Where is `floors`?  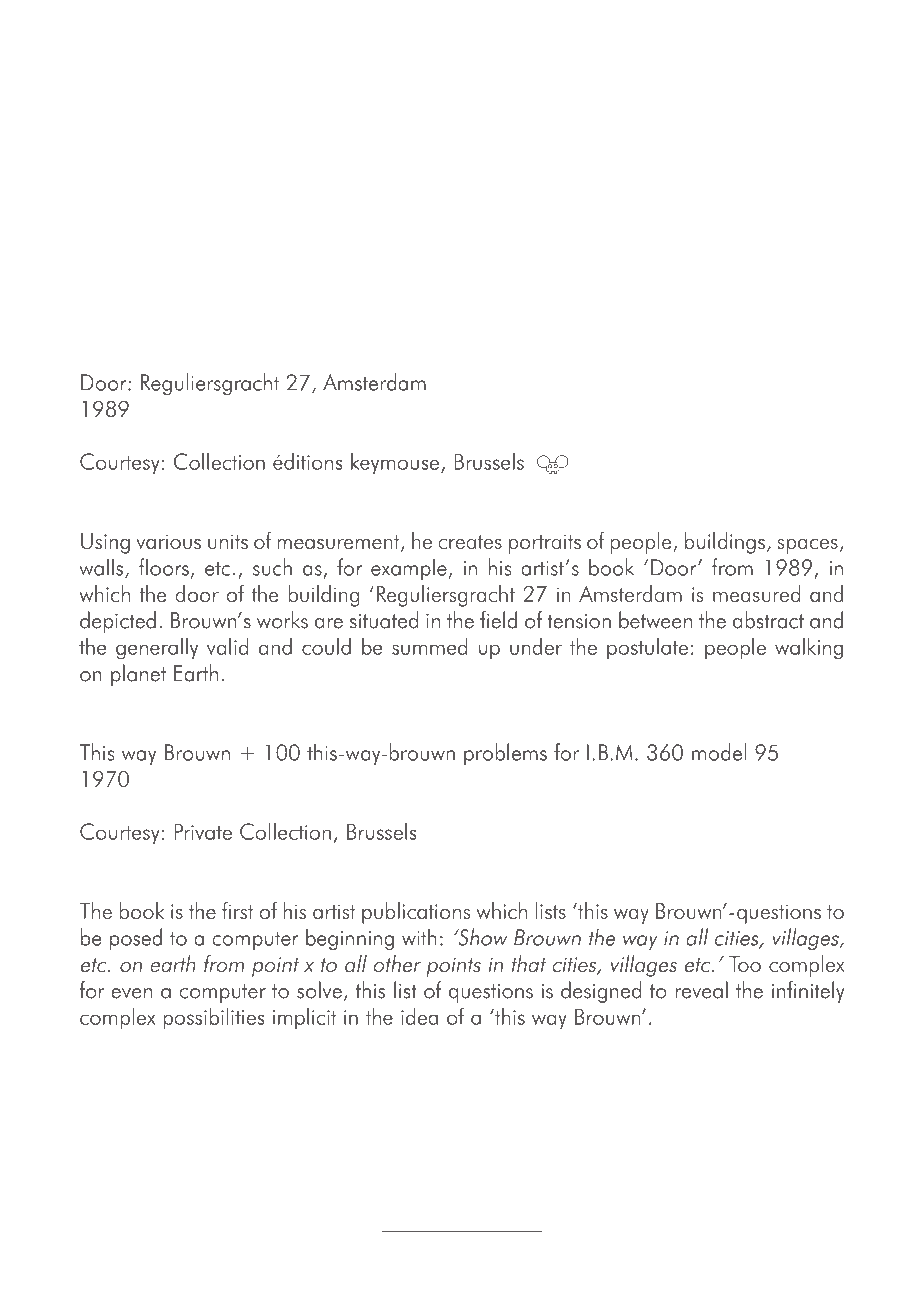 floors is located at coordinates (164, 567).
